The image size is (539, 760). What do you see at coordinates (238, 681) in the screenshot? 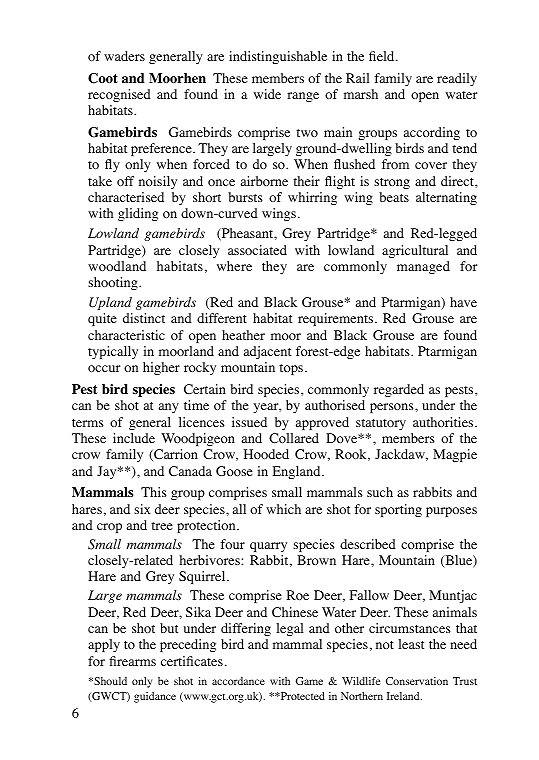
I see `accordance` at bounding box center [238, 681].
